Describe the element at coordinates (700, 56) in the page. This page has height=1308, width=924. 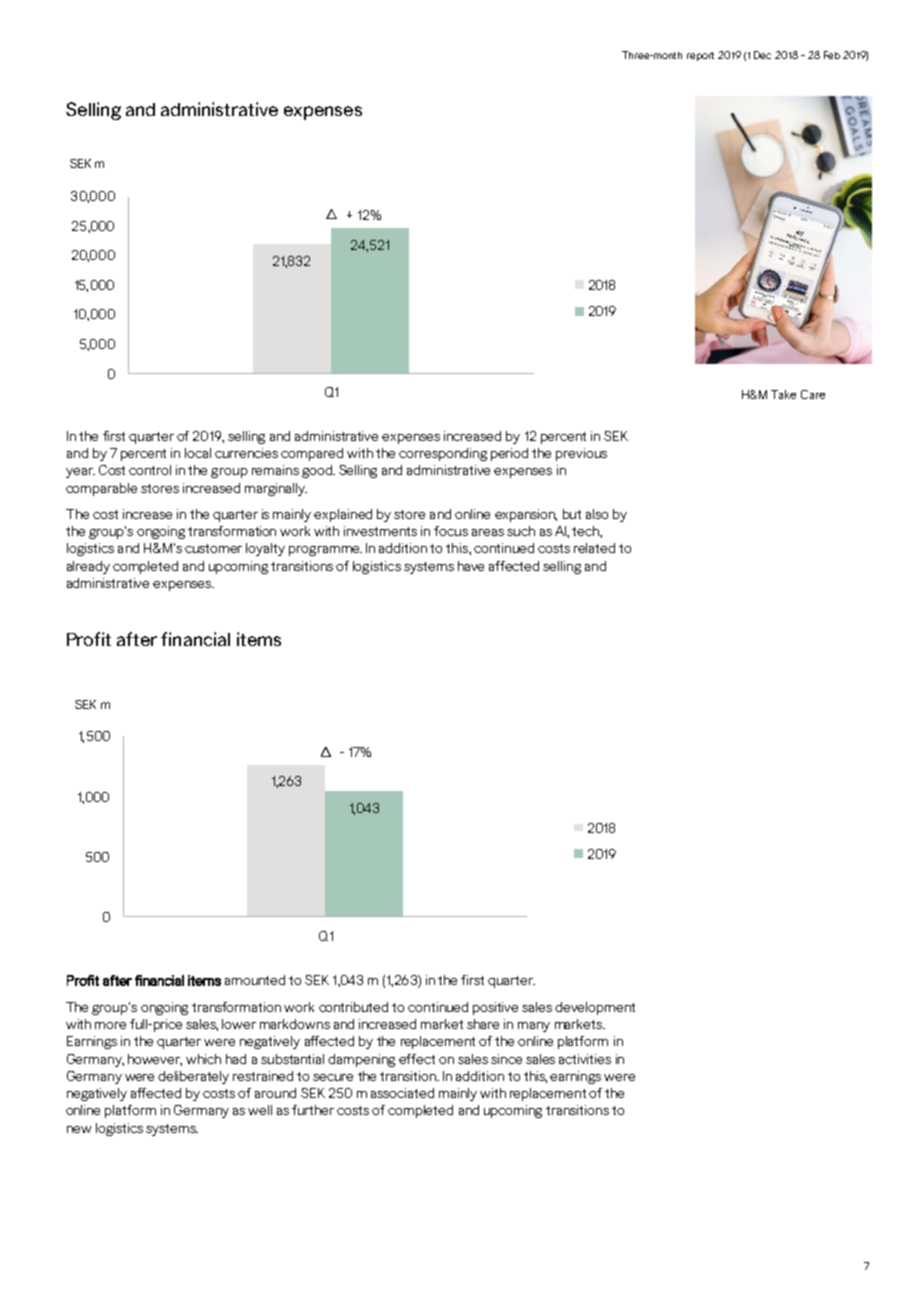
I see `report` at that location.
